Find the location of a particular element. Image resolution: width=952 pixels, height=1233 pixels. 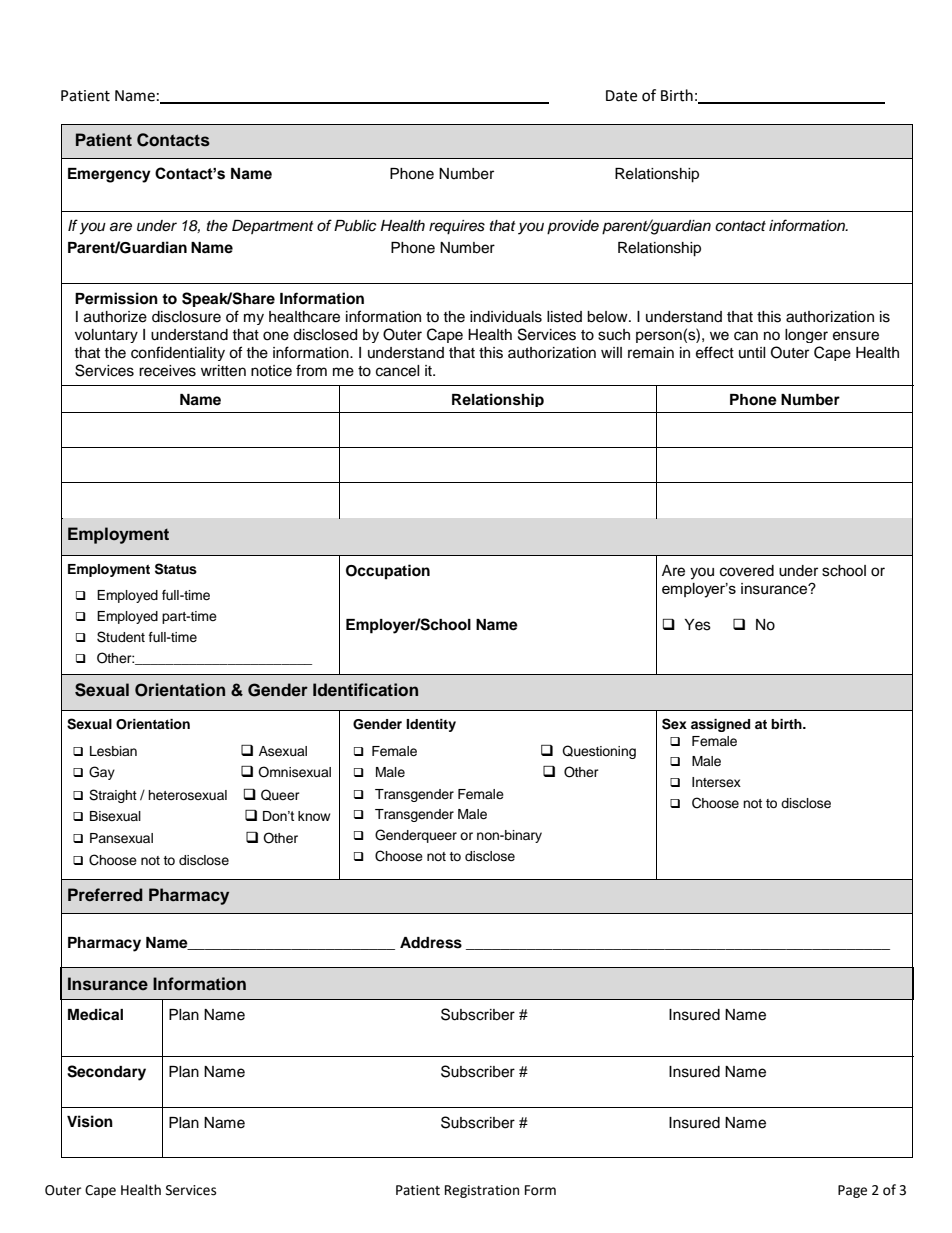

requires is located at coordinates (457, 227).
